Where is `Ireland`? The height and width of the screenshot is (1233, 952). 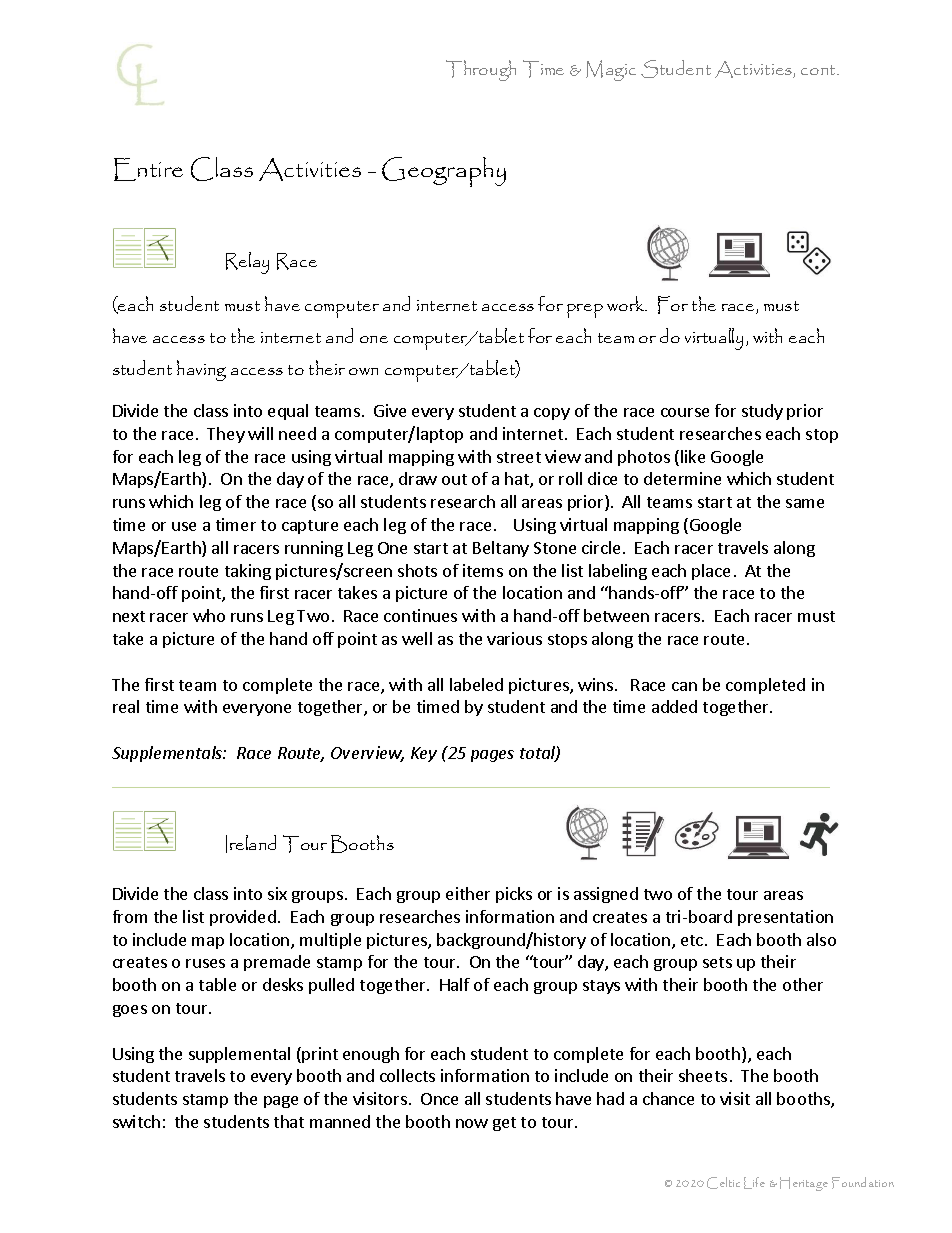
Ireland is located at coordinates (251, 844).
